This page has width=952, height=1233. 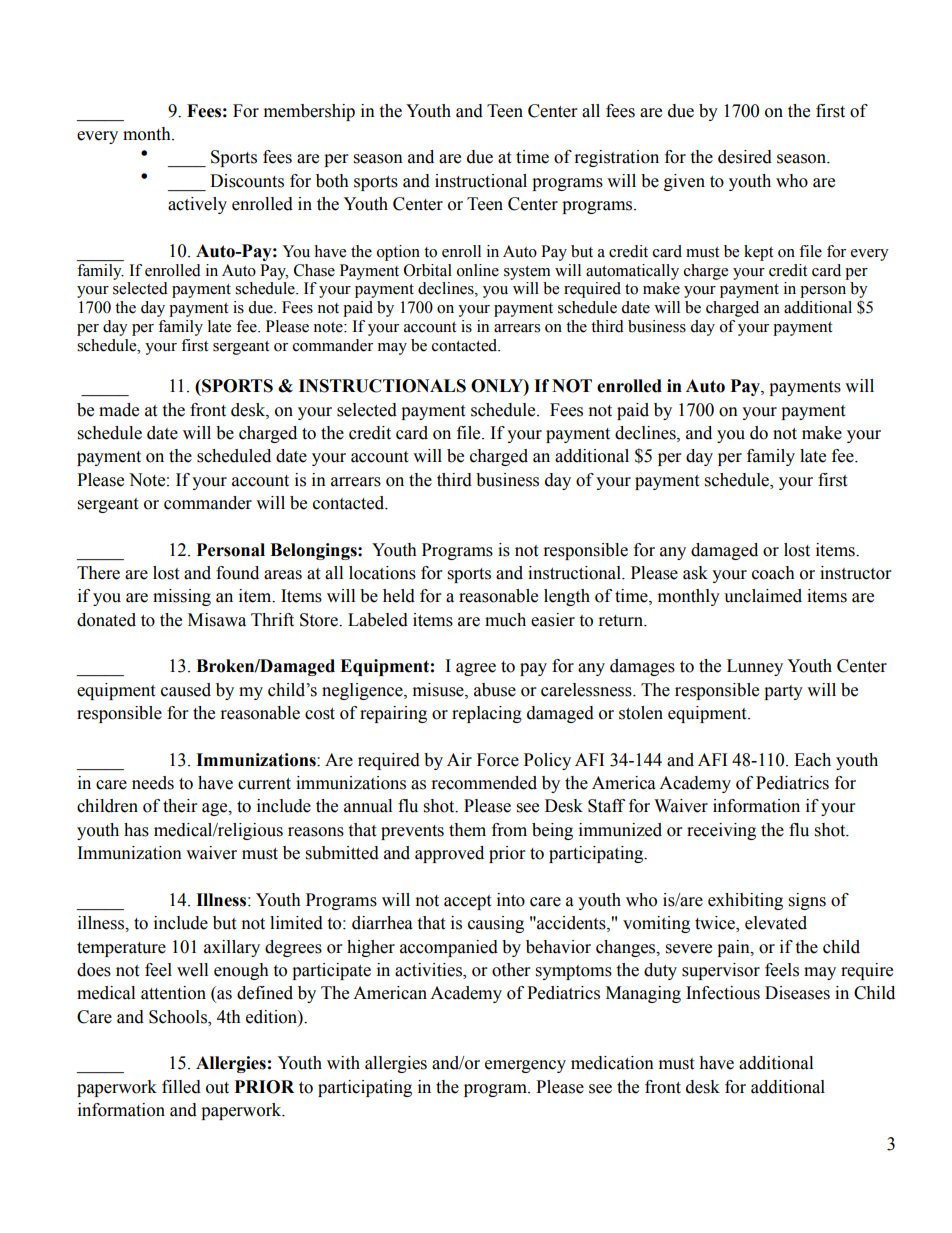 I want to click on emergency, so click(x=525, y=1066).
